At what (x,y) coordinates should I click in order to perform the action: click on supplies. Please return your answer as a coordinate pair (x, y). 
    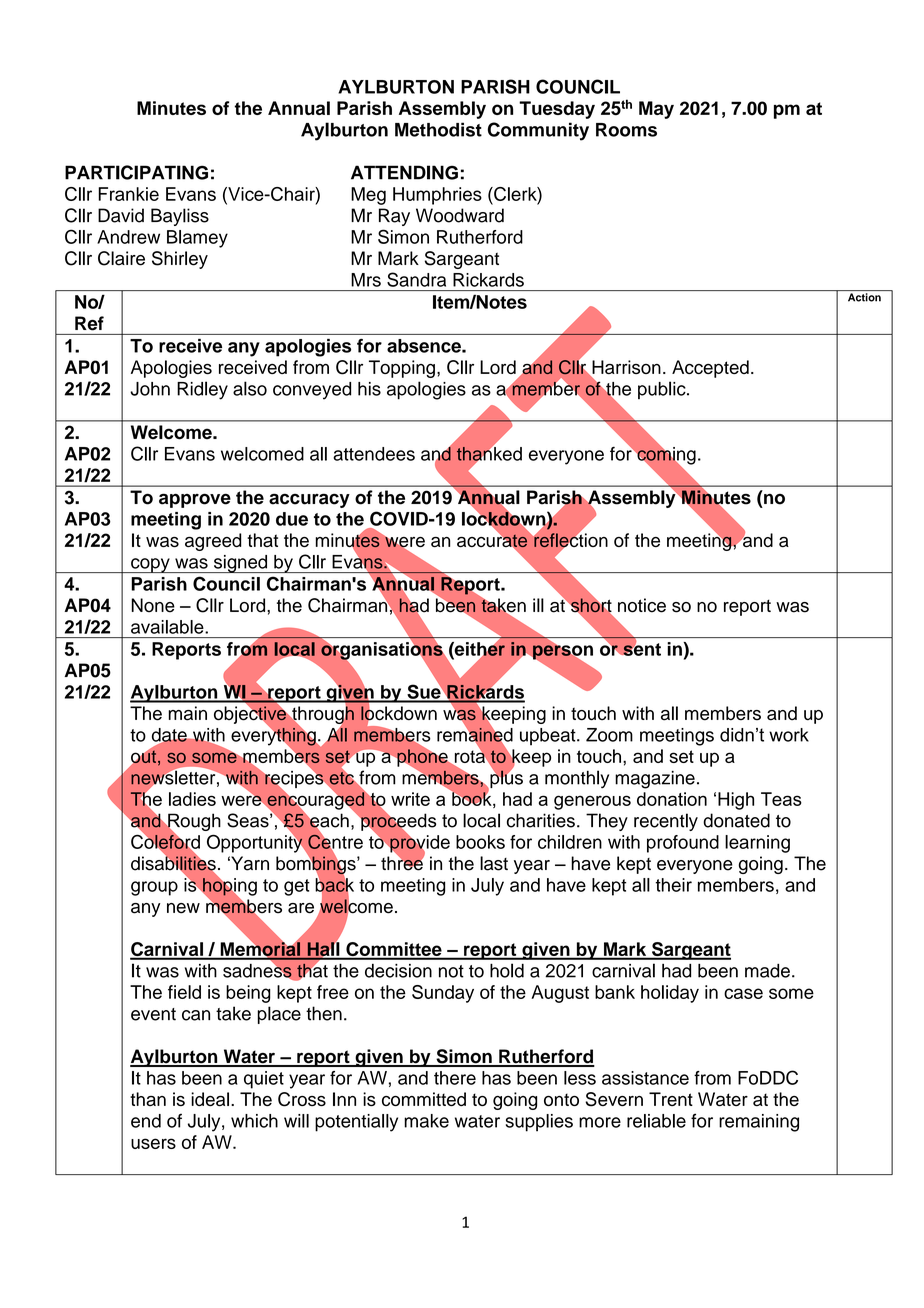
    Looking at the image, I should click on (539, 1123).
